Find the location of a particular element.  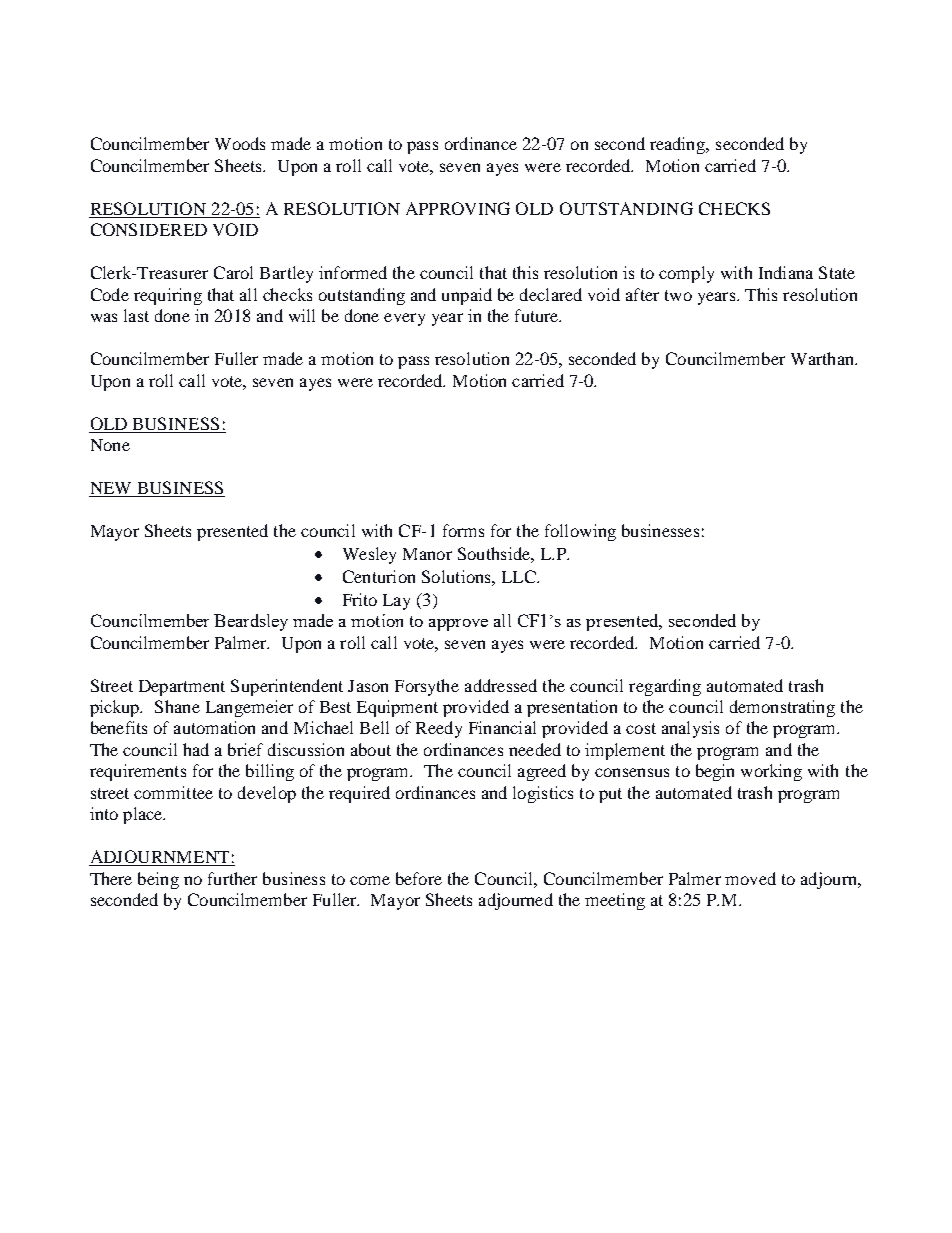

last is located at coordinates (136, 315).
